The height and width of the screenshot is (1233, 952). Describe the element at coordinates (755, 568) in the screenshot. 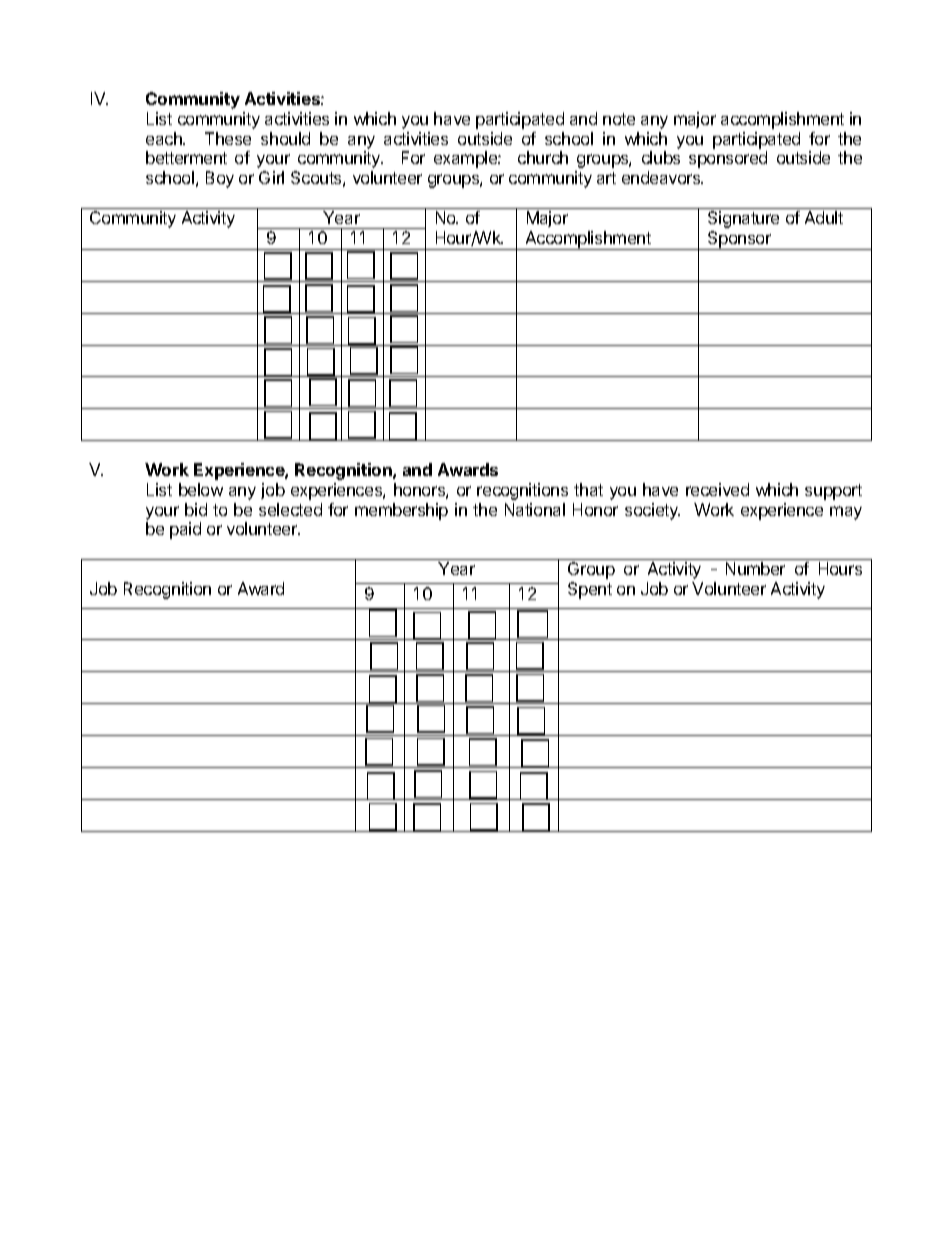

I see `Number` at that location.
